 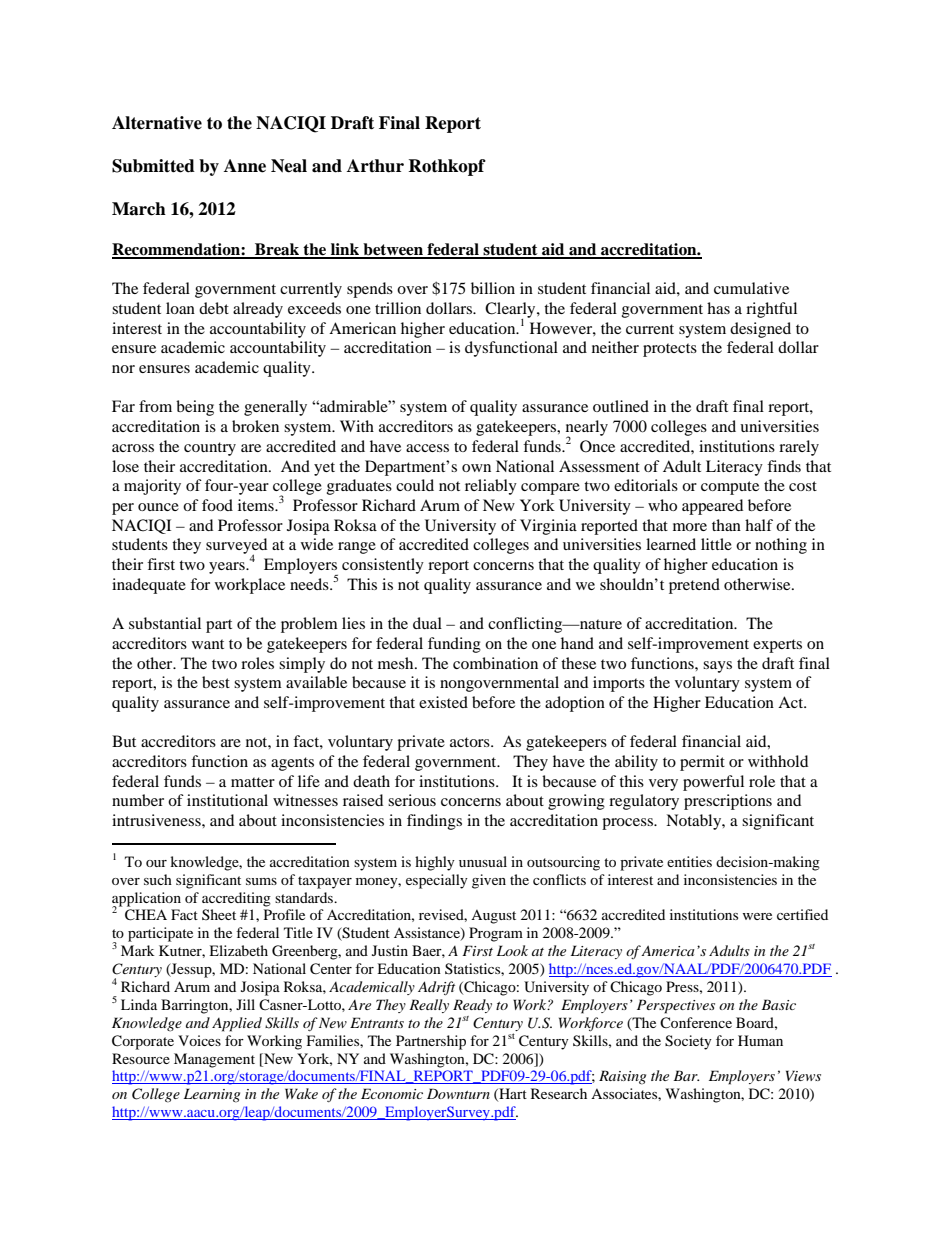 What do you see at coordinates (458, 1093) in the screenshot?
I see `Downturn` at bounding box center [458, 1093].
